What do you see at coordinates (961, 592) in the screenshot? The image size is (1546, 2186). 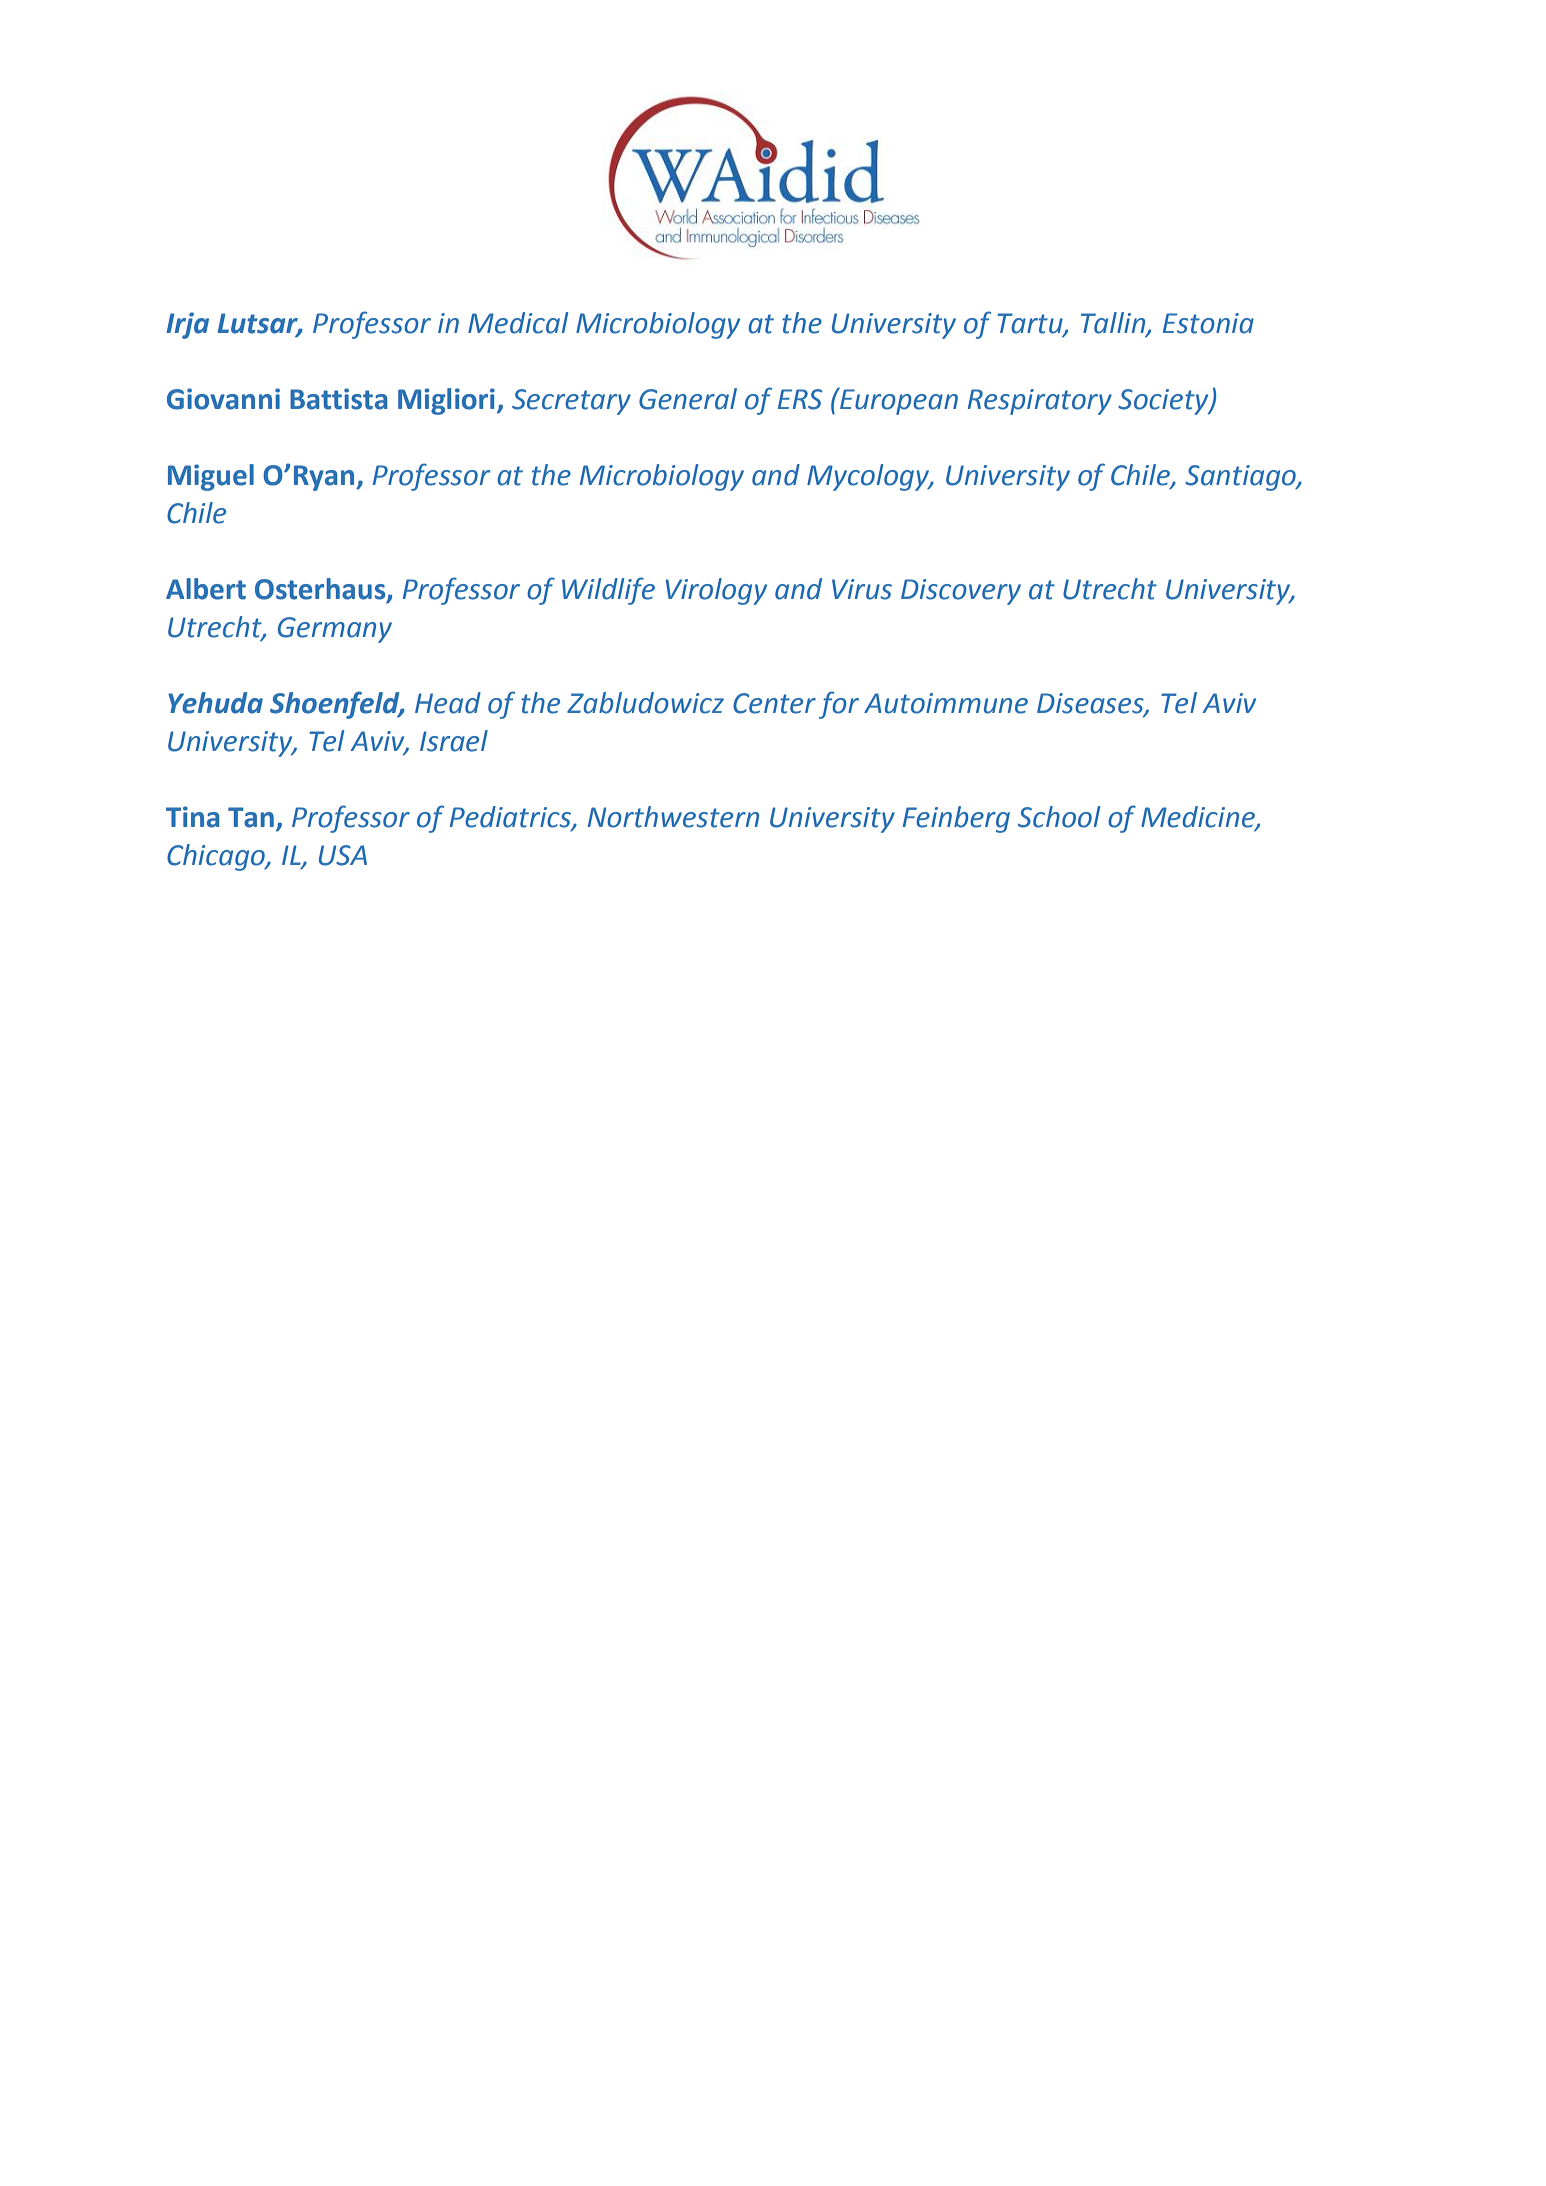 I see `Discovery` at bounding box center [961, 592].
